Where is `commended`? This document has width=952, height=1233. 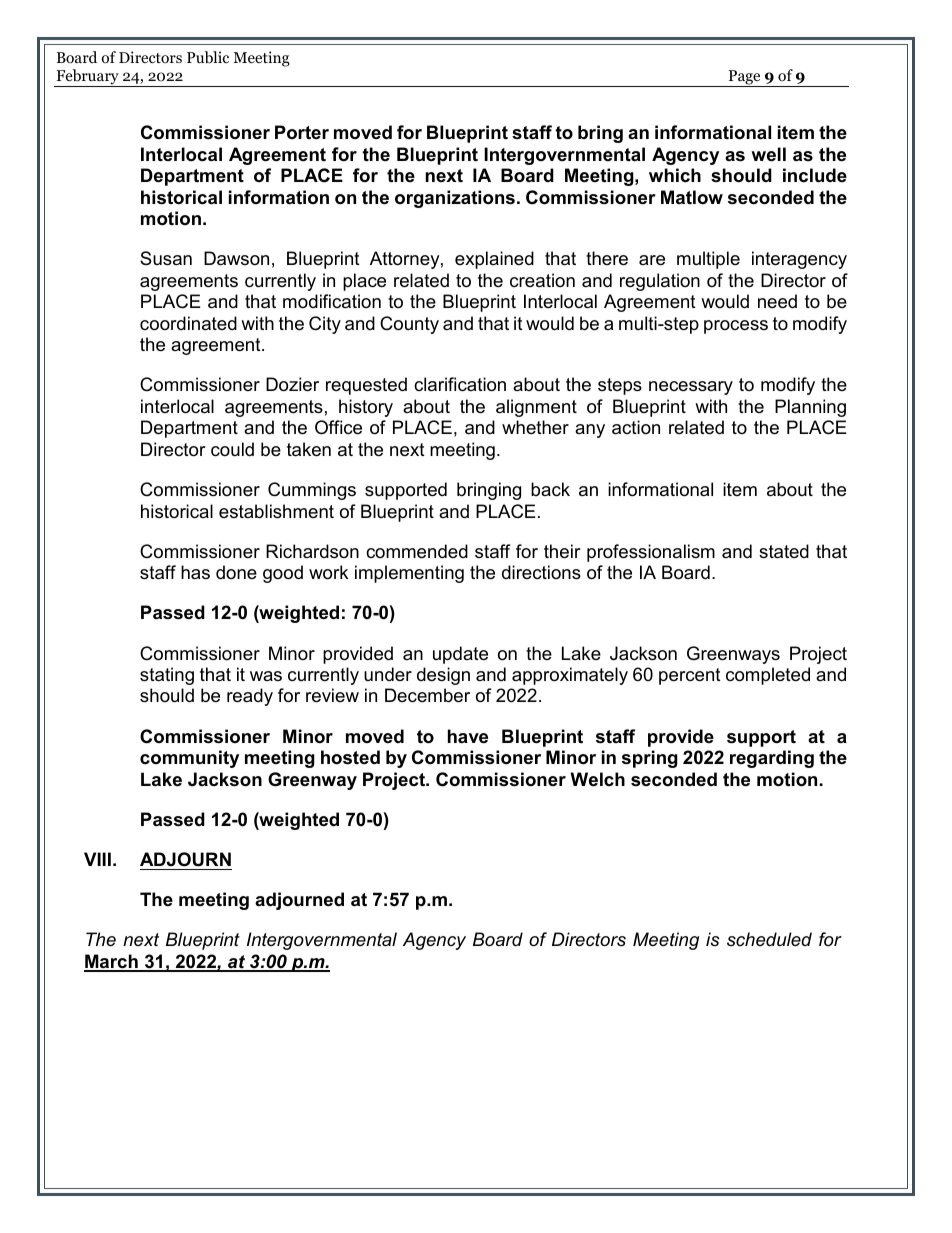
commended is located at coordinates (417, 551).
